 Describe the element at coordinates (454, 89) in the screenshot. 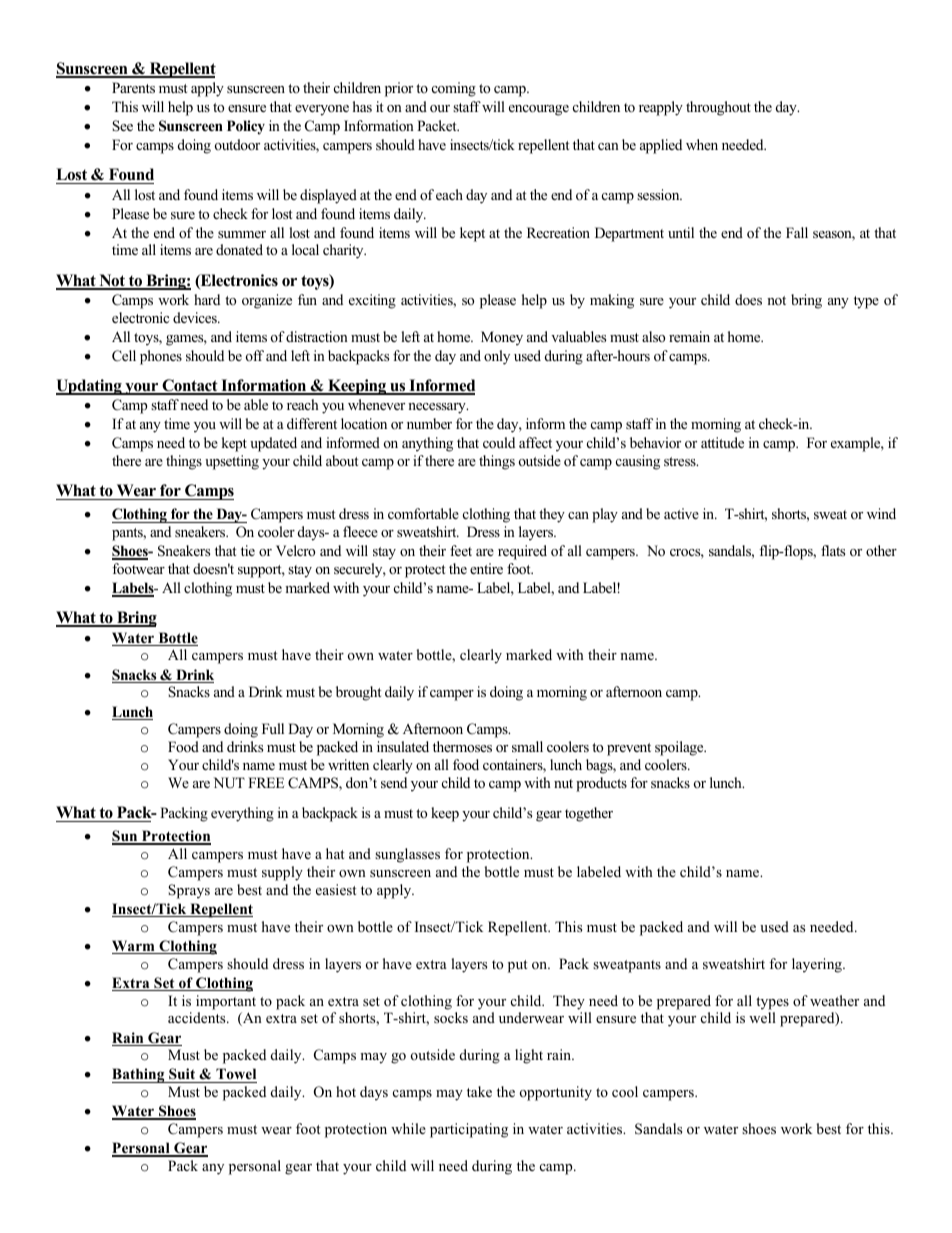

I see `coming` at that location.
